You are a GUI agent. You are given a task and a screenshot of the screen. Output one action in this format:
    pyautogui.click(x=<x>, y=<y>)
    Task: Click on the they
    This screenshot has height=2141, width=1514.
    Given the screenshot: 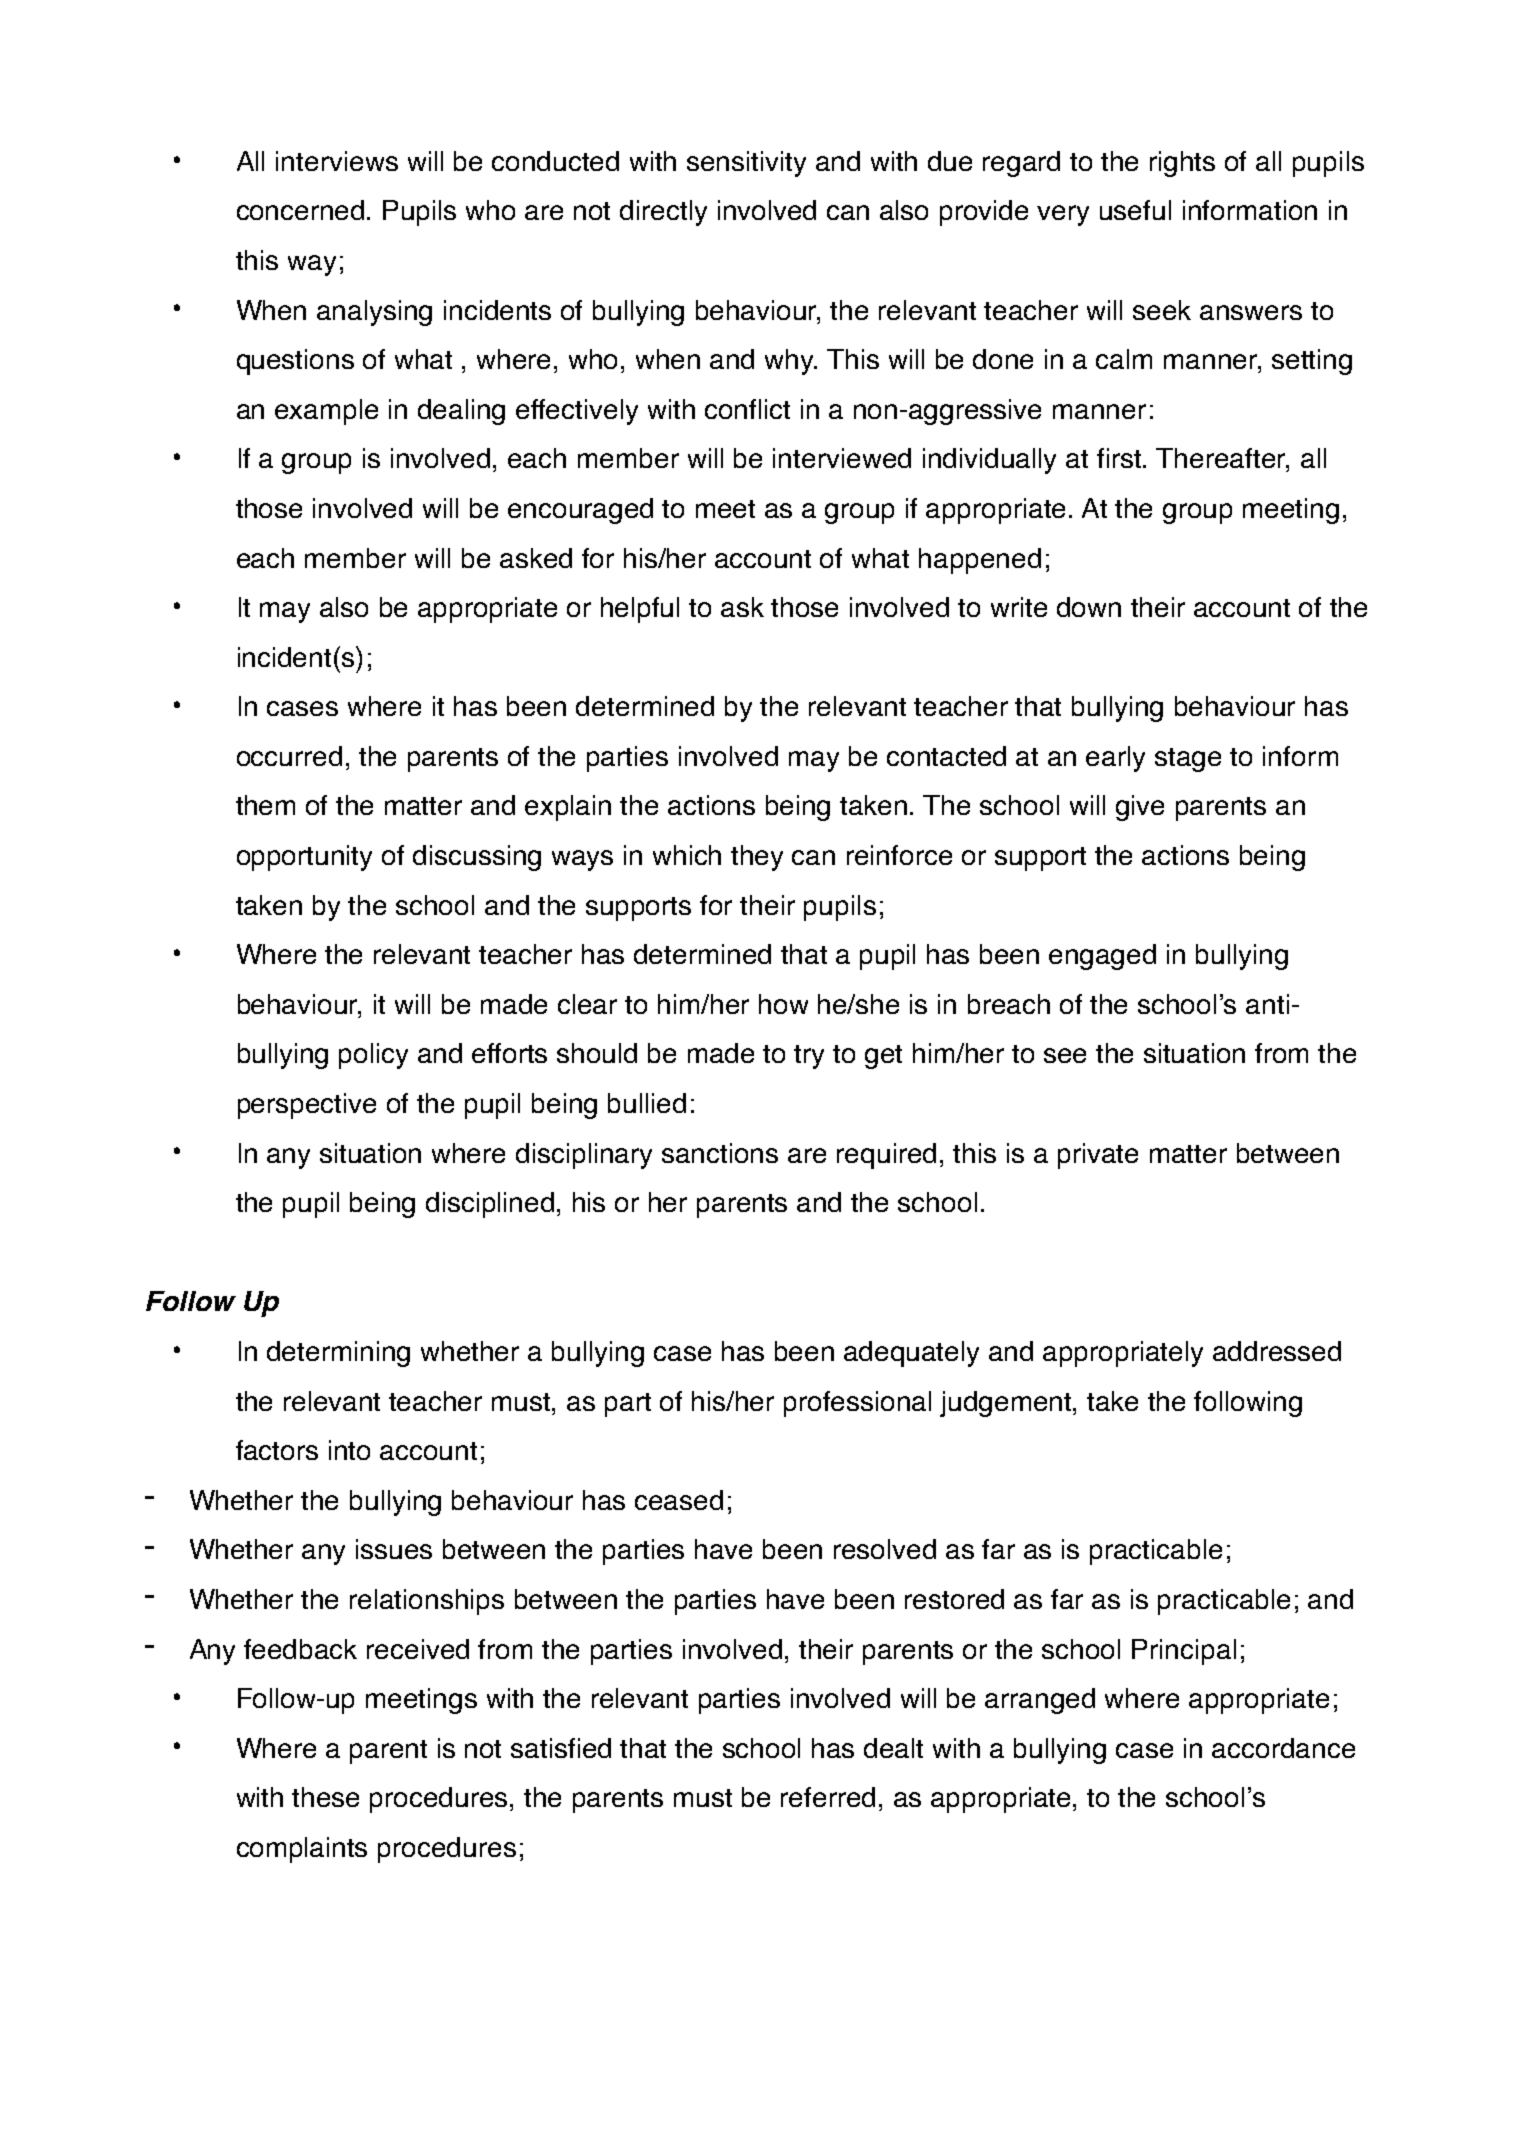 What is the action you would take?
    pyautogui.click(x=757, y=858)
